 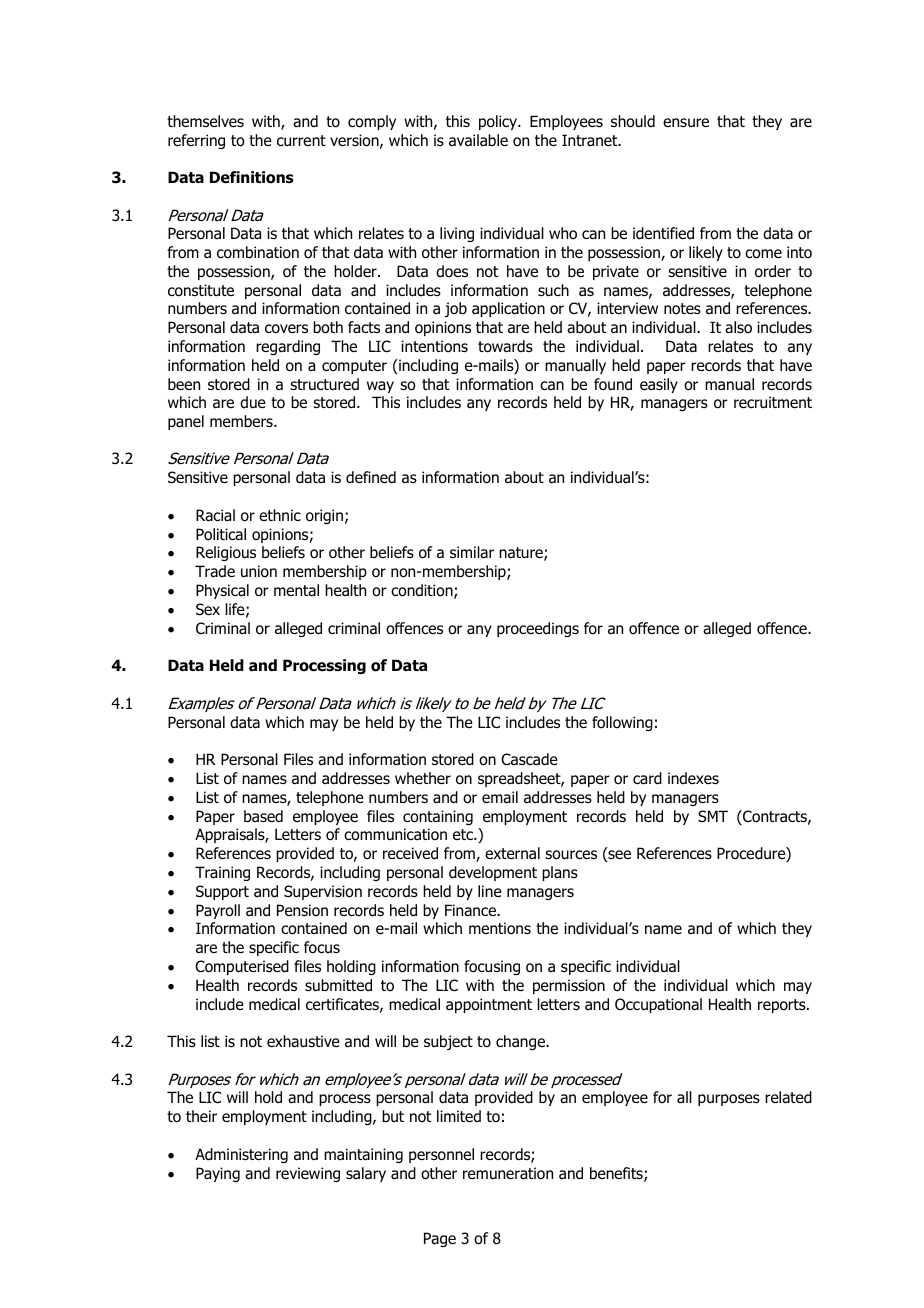 What do you see at coordinates (478, 140) in the screenshot?
I see `available` at bounding box center [478, 140].
